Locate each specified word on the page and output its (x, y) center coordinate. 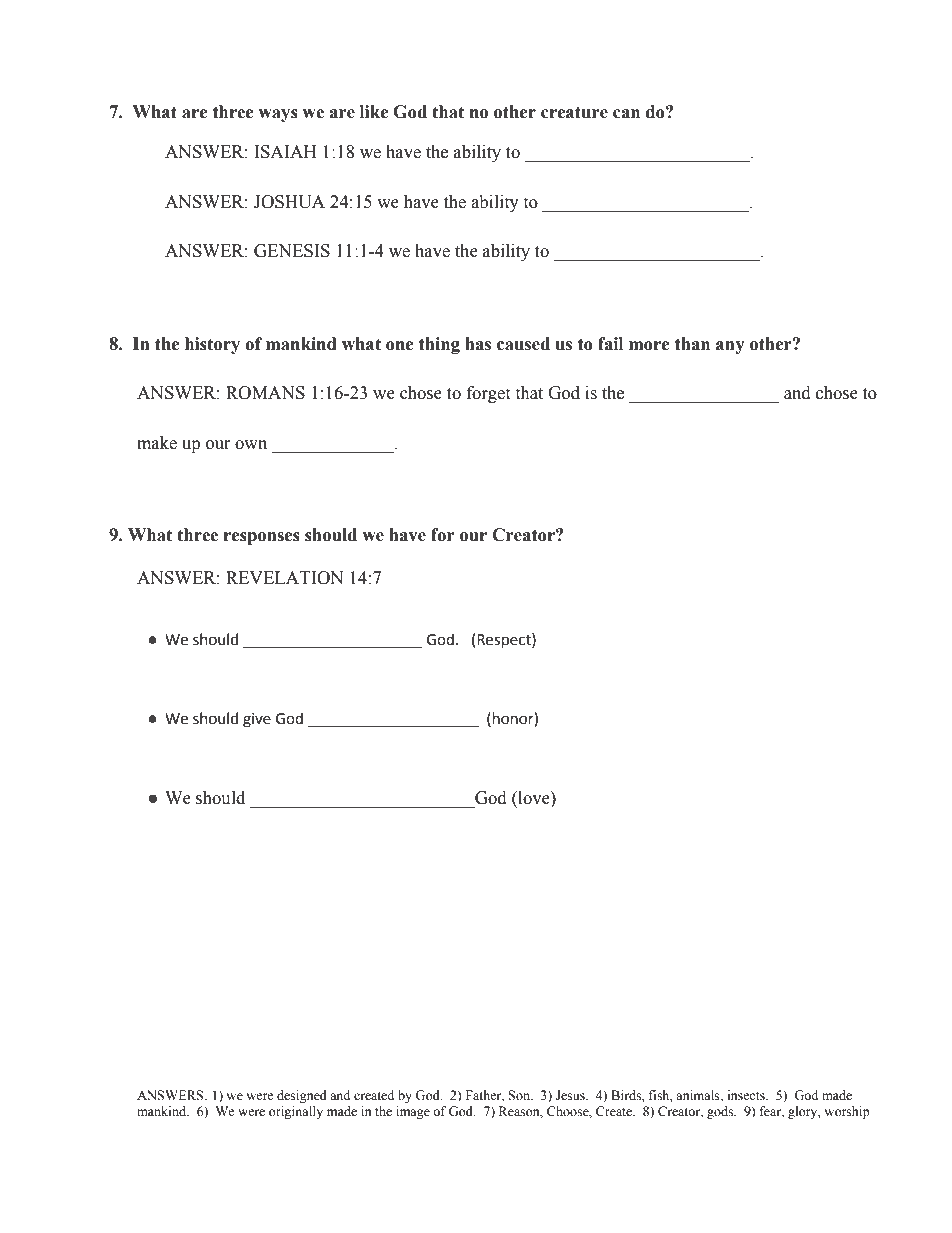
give (257, 720)
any (730, 347)
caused (523, 344)
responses (262, 538)
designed (302, 1096)
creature (574, 112)
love (534, 798)
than (692, 344)
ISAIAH (285, 152)
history (212, 345)
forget (488, 394)
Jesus (571, 1095)
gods (721, 1112)
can (626, 114)
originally (296, 1112)
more (649, 346)
